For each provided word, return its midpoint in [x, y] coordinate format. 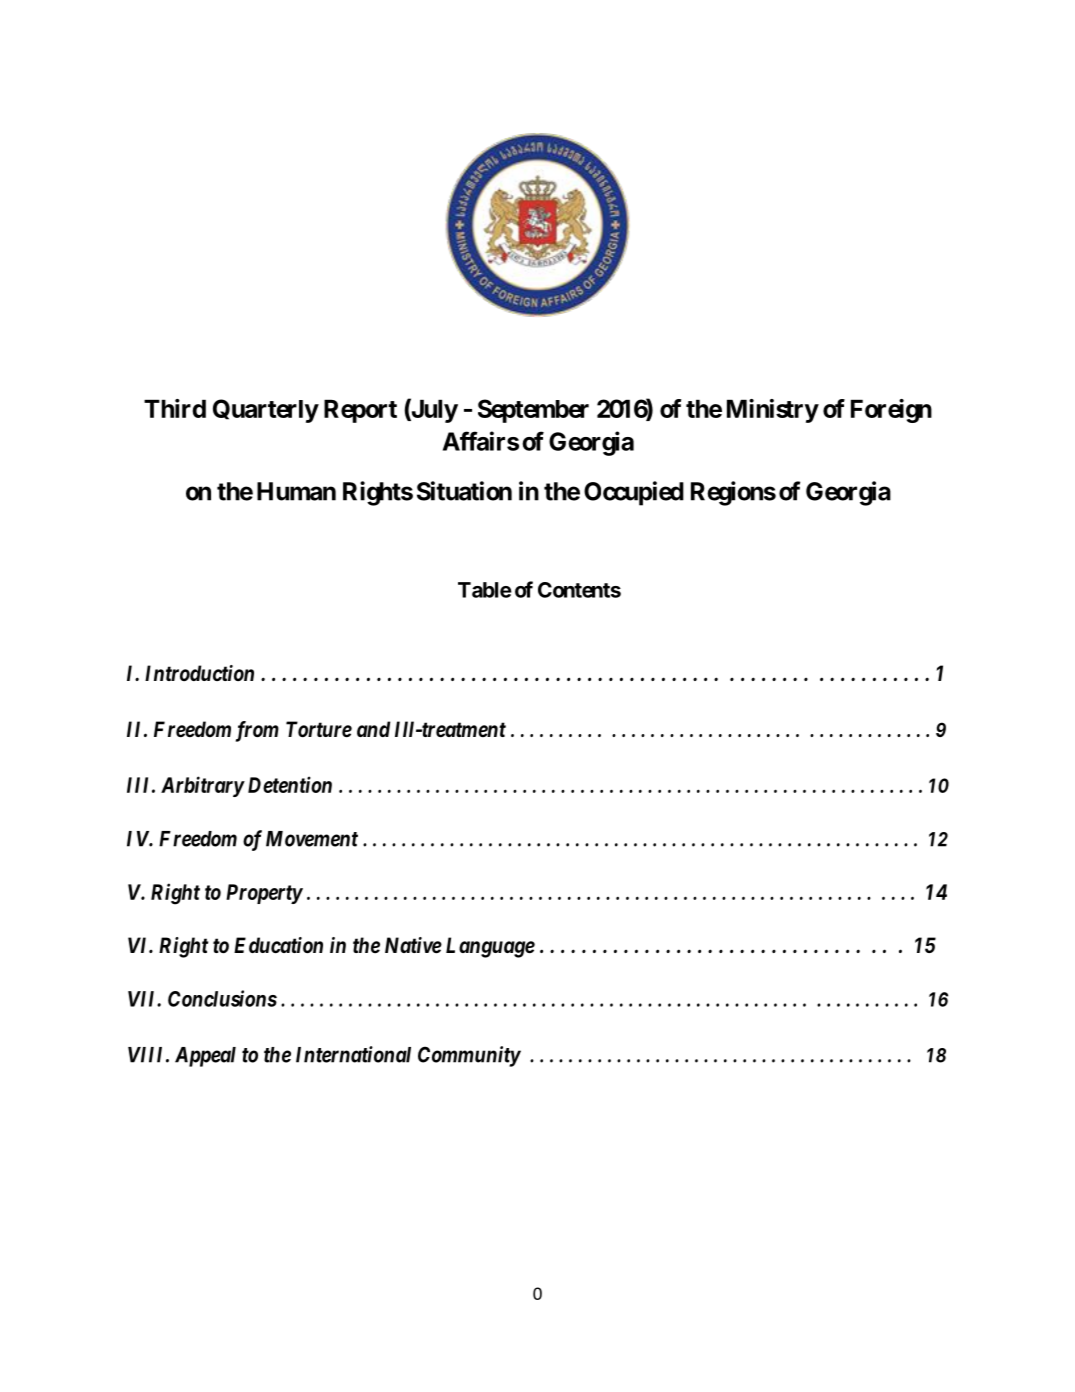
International [353, 1054]
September [533, 411]
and [373, 729]
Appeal [205, 1057]
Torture [319, 729]
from [257, 731]
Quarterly [266, 411]
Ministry [772, 411]
